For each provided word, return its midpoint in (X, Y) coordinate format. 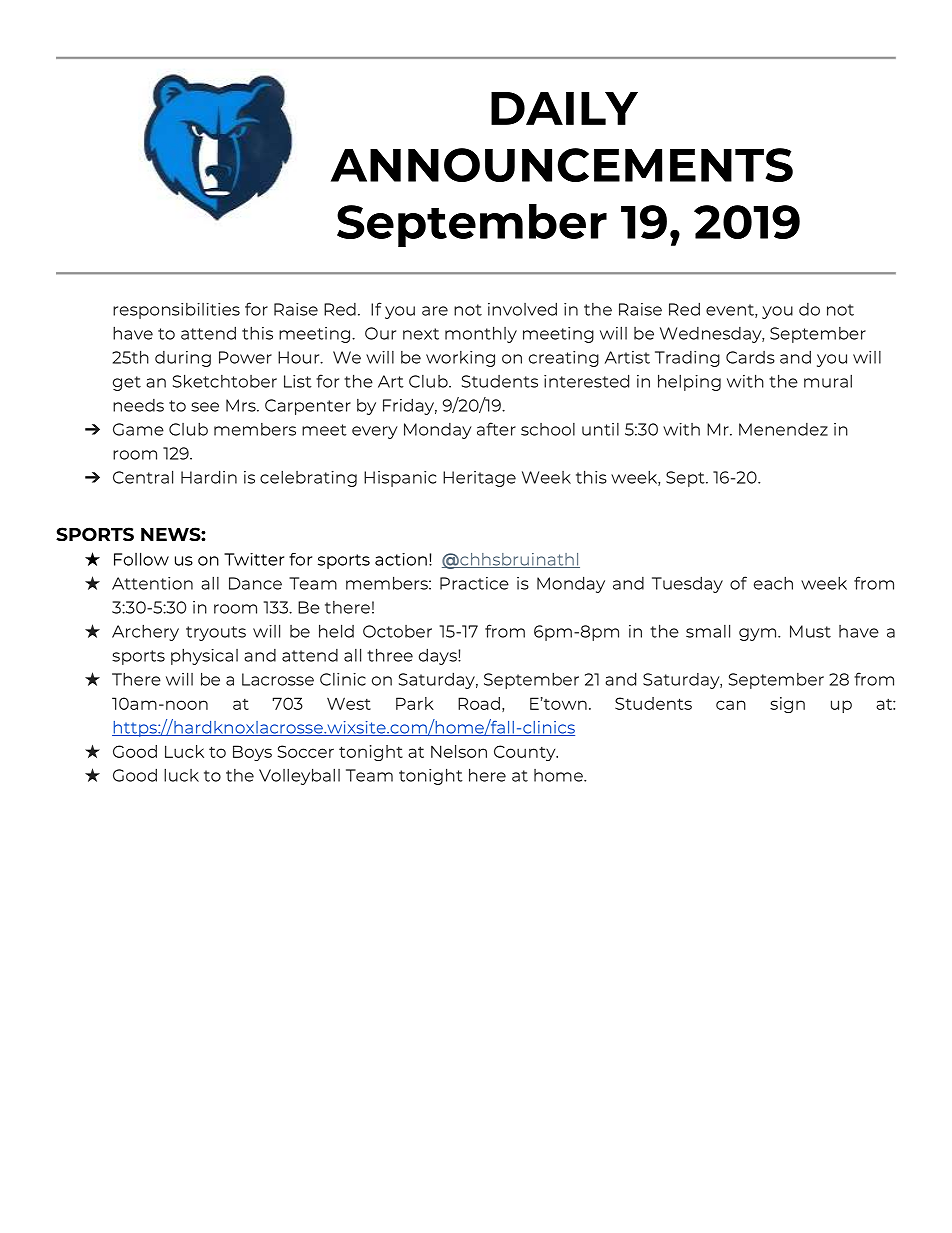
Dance (255, 583)
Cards (750, 357)
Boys (252, 753)
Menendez (783, 429)
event (731, 311)
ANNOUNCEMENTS (562, 165)
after (496, 429)
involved (522, 309)
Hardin (209, 477)
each (773, 583)
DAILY (564, 108)
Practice (474, 583)
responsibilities (176, 311)
